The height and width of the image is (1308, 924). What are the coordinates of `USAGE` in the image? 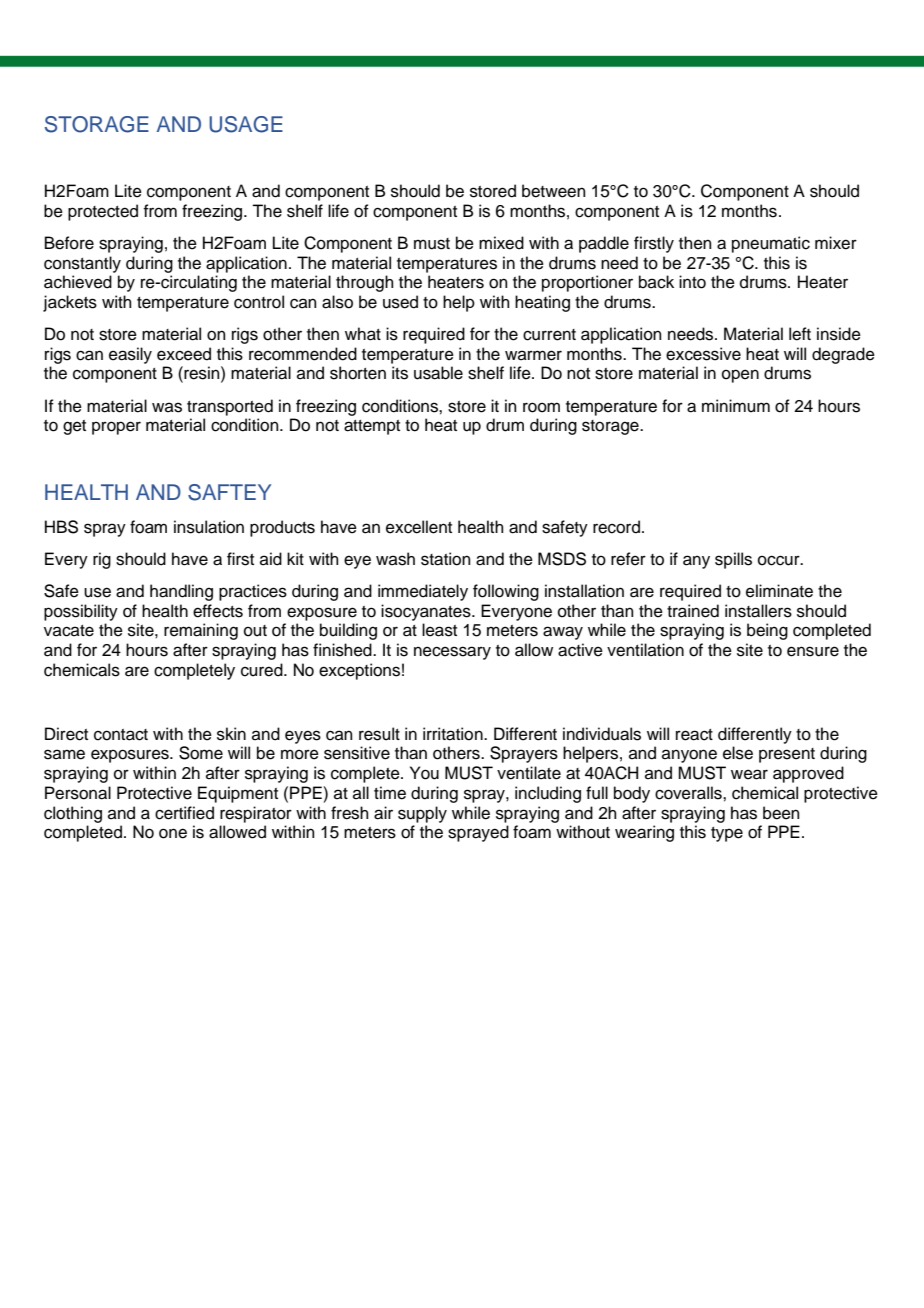 It's located at (246, 124).
